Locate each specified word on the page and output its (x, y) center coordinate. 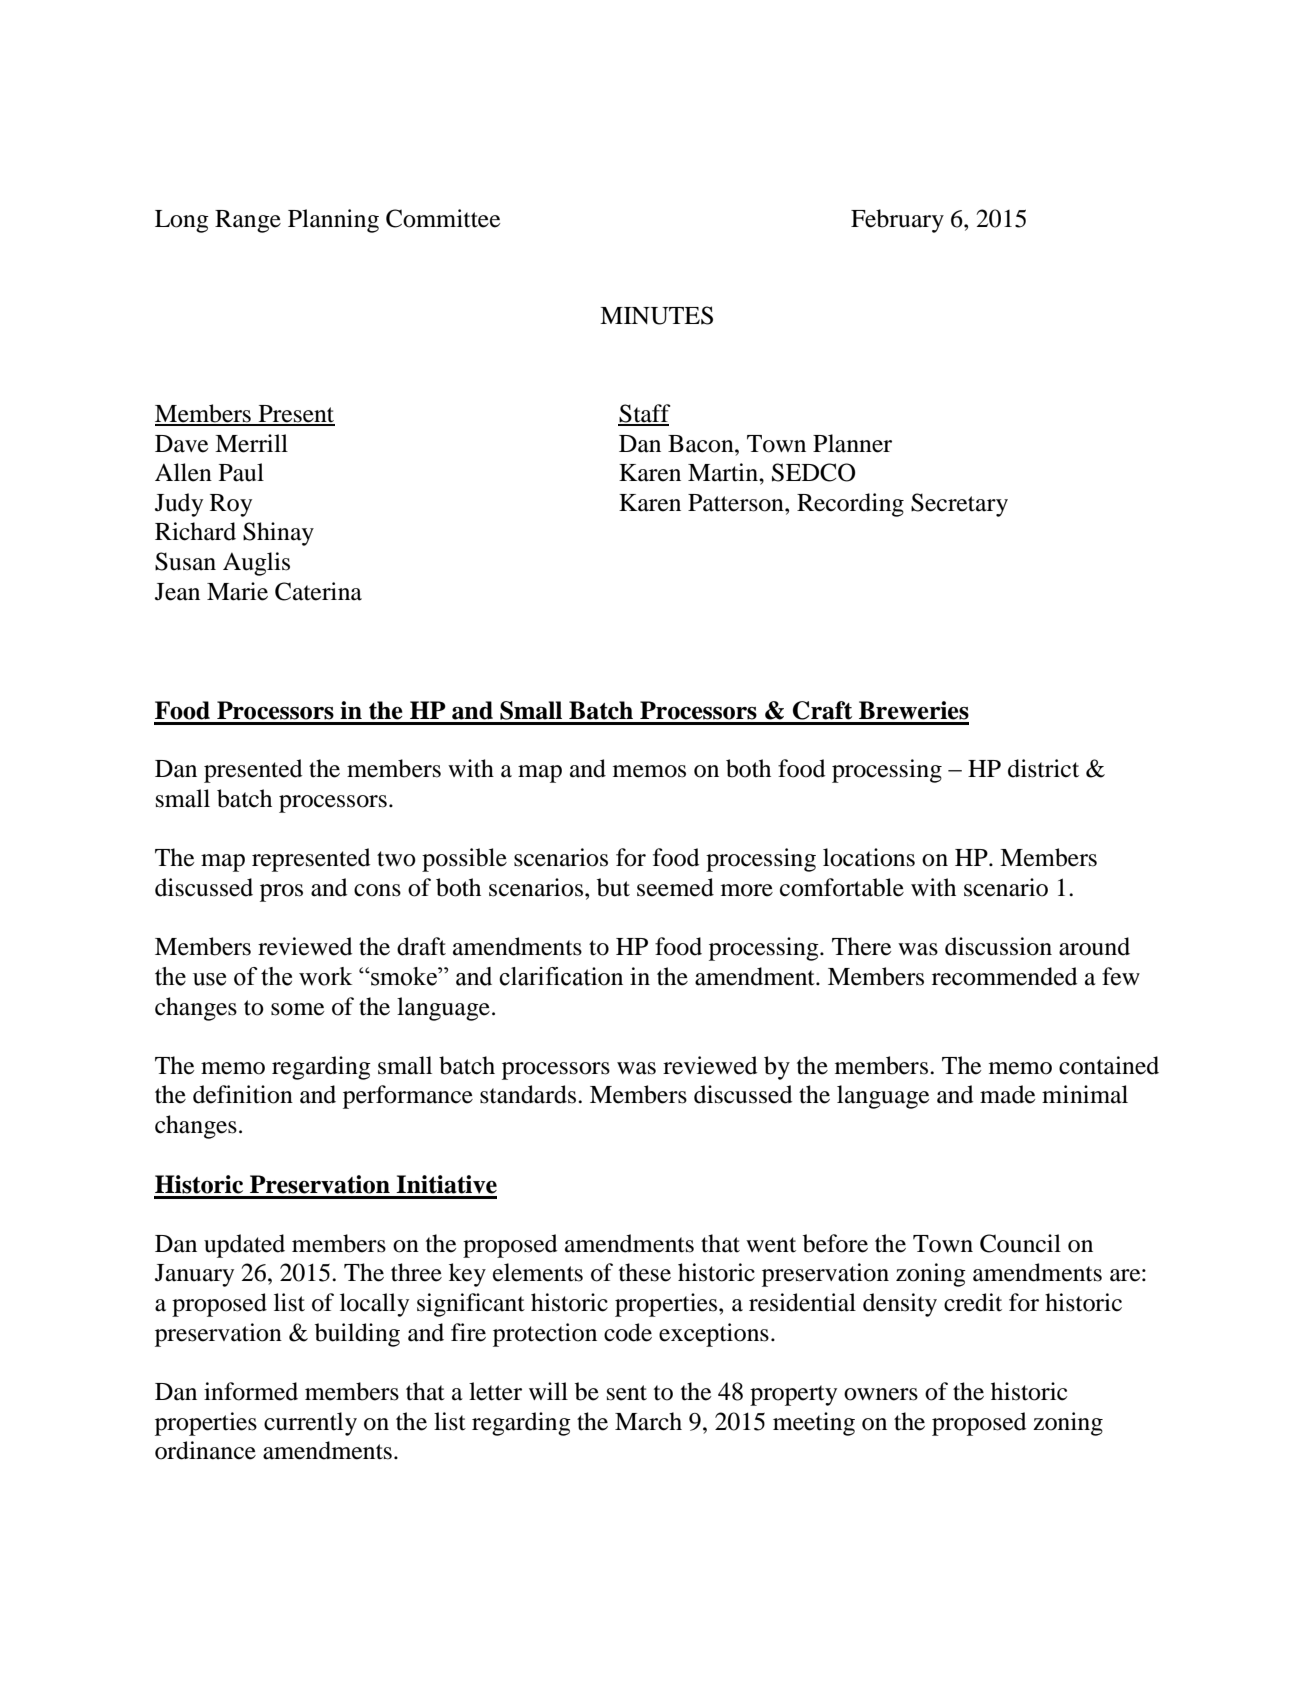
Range (248, 221)
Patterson (737, 503)
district (1043, 768)
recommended (1004, 976)
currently (310, 1424)
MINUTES (656, 315)
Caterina (318, 591)
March (648, 1421)
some (297, 1009)
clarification (561, 976)
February (897, 221)
